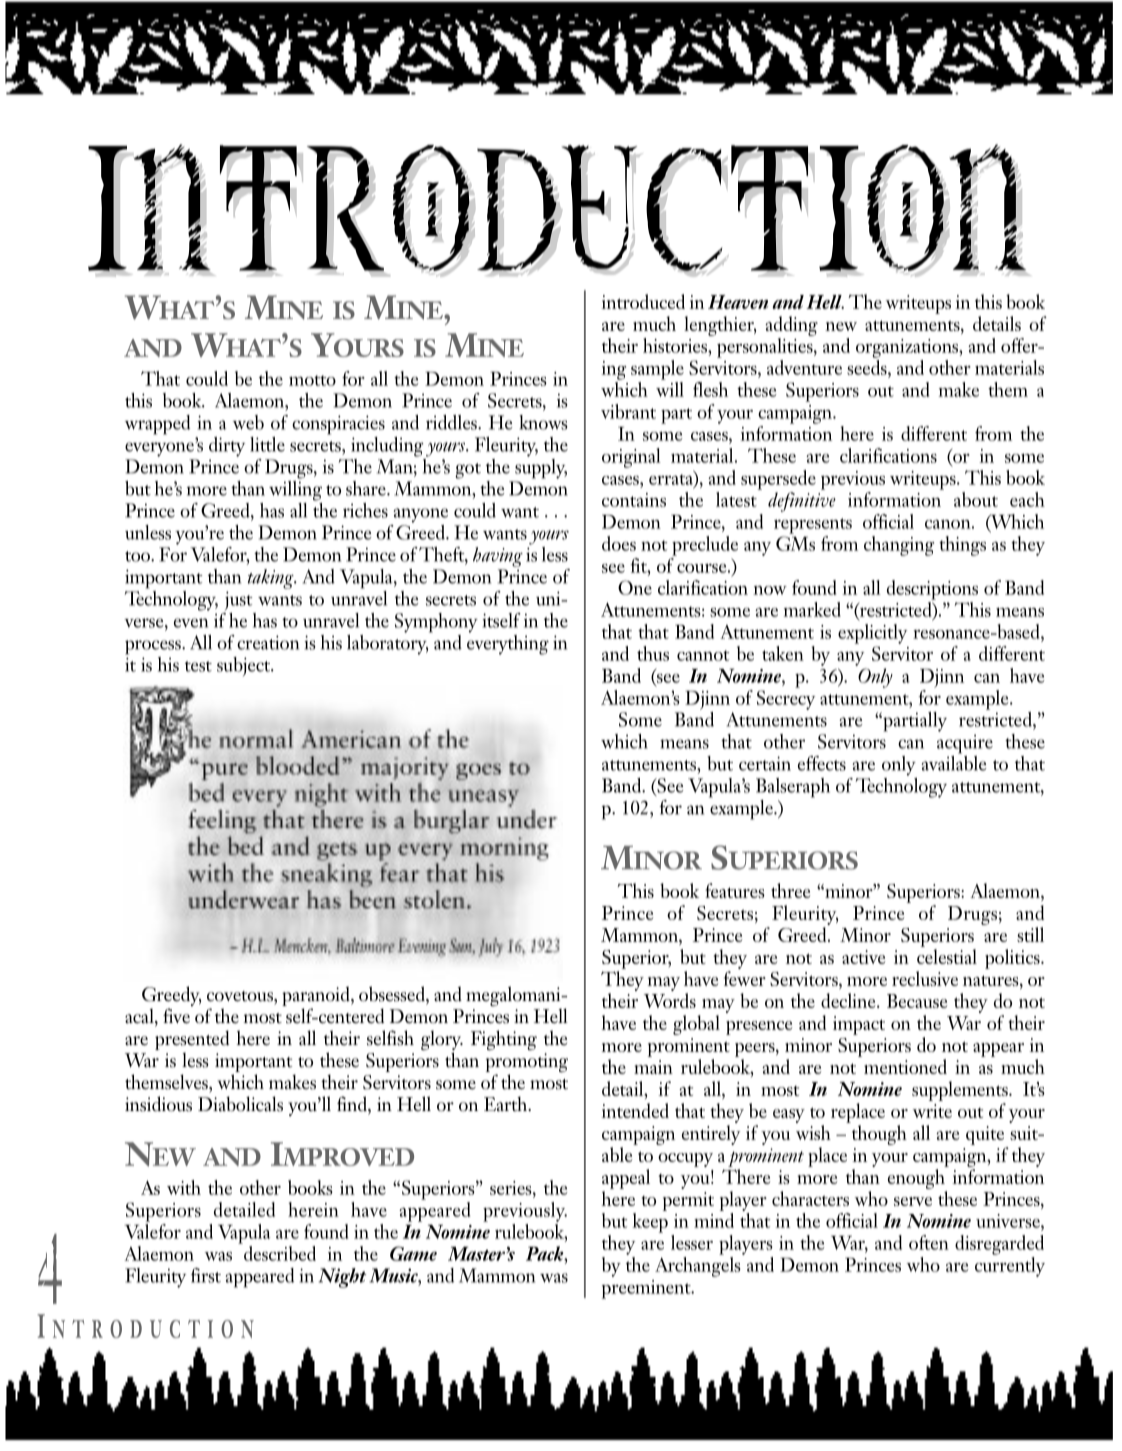 Image resolution: width=1122 pixels, height=1451 pixels. What do you see at coordinates (312, 380) in the document?
I see `motto` at bounding box center [312, 380].
